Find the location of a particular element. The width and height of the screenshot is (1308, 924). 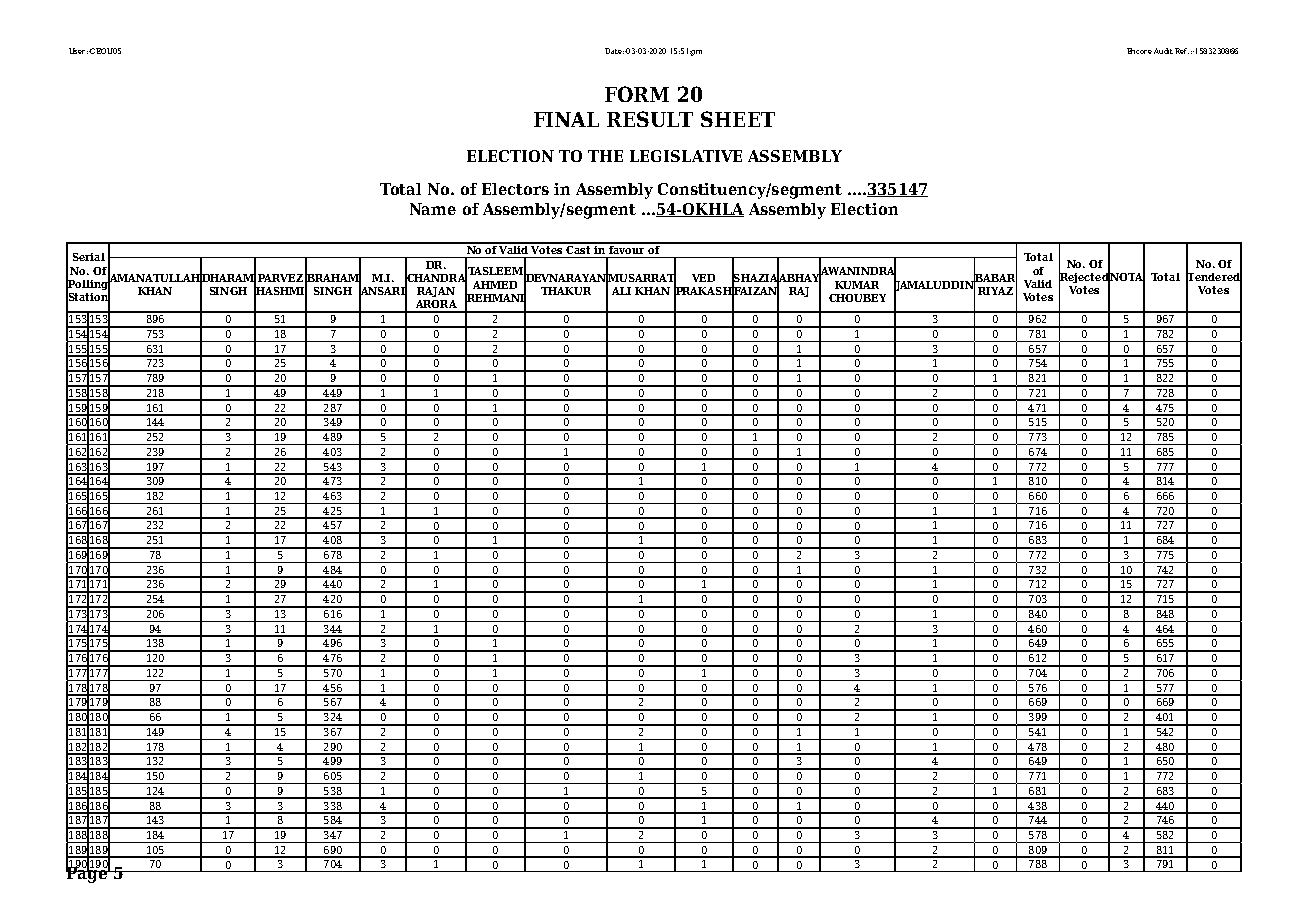

Electors is located at coordinates (515, 189).
